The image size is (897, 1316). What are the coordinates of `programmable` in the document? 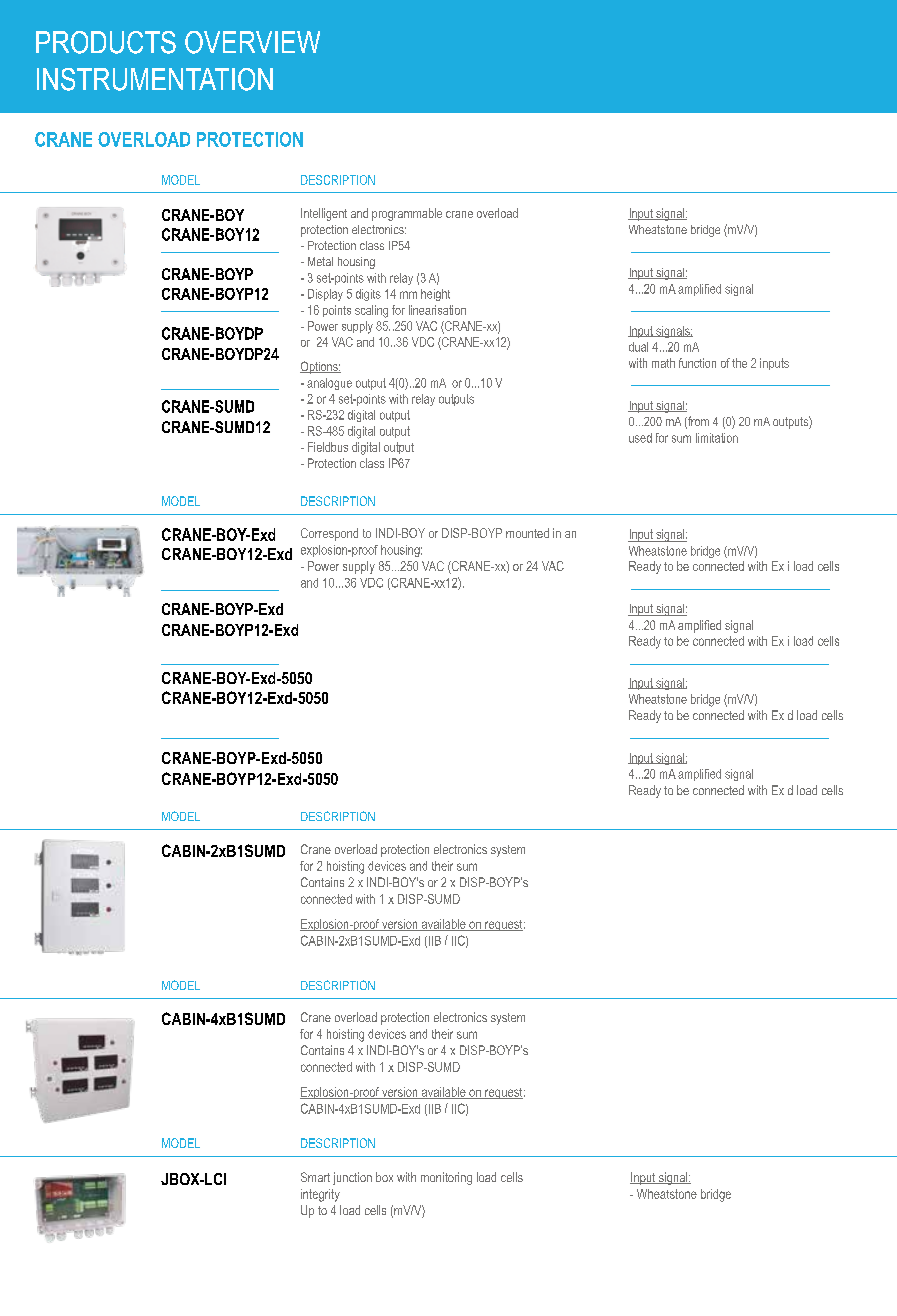 It's located at (407, 214).
